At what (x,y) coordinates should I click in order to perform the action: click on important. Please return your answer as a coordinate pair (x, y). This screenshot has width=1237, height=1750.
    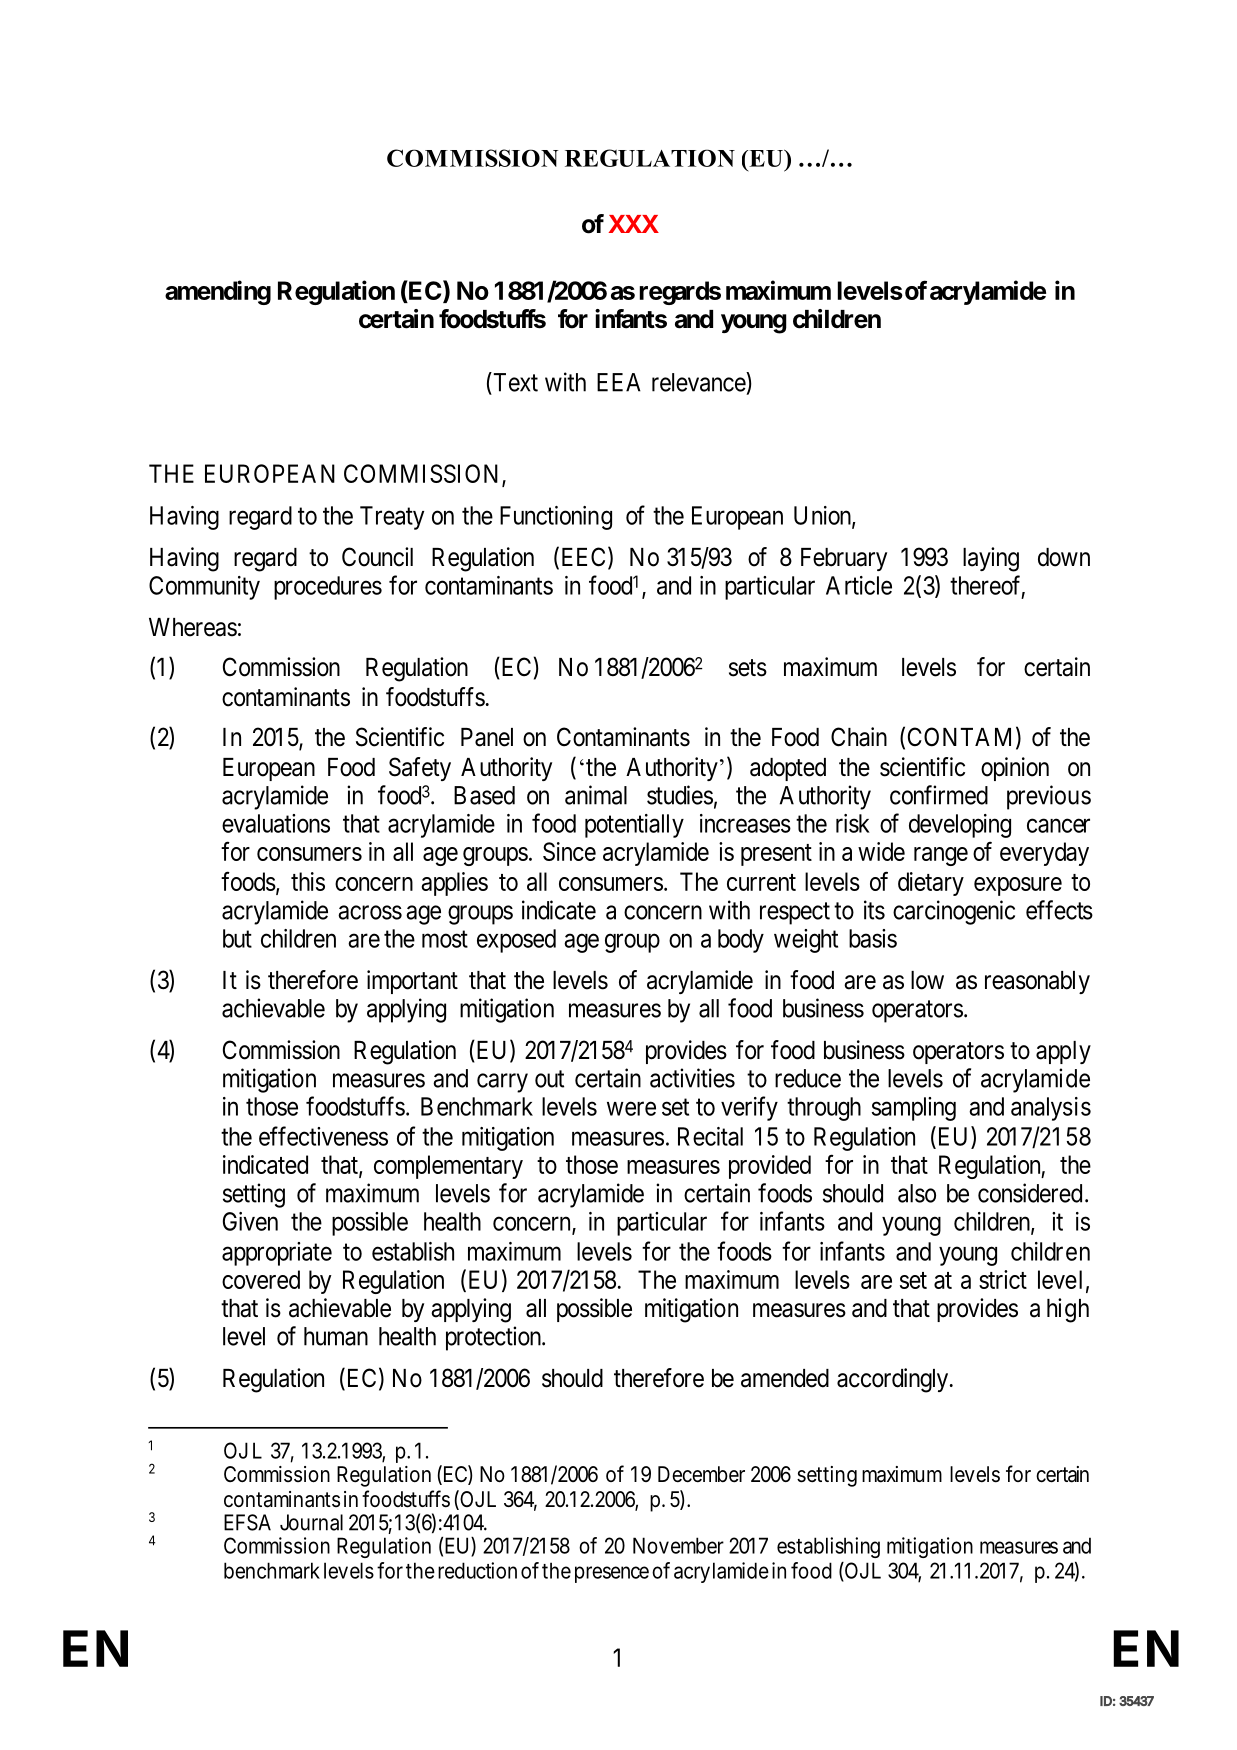
    Looking at the image, I should click on (412, 982).
